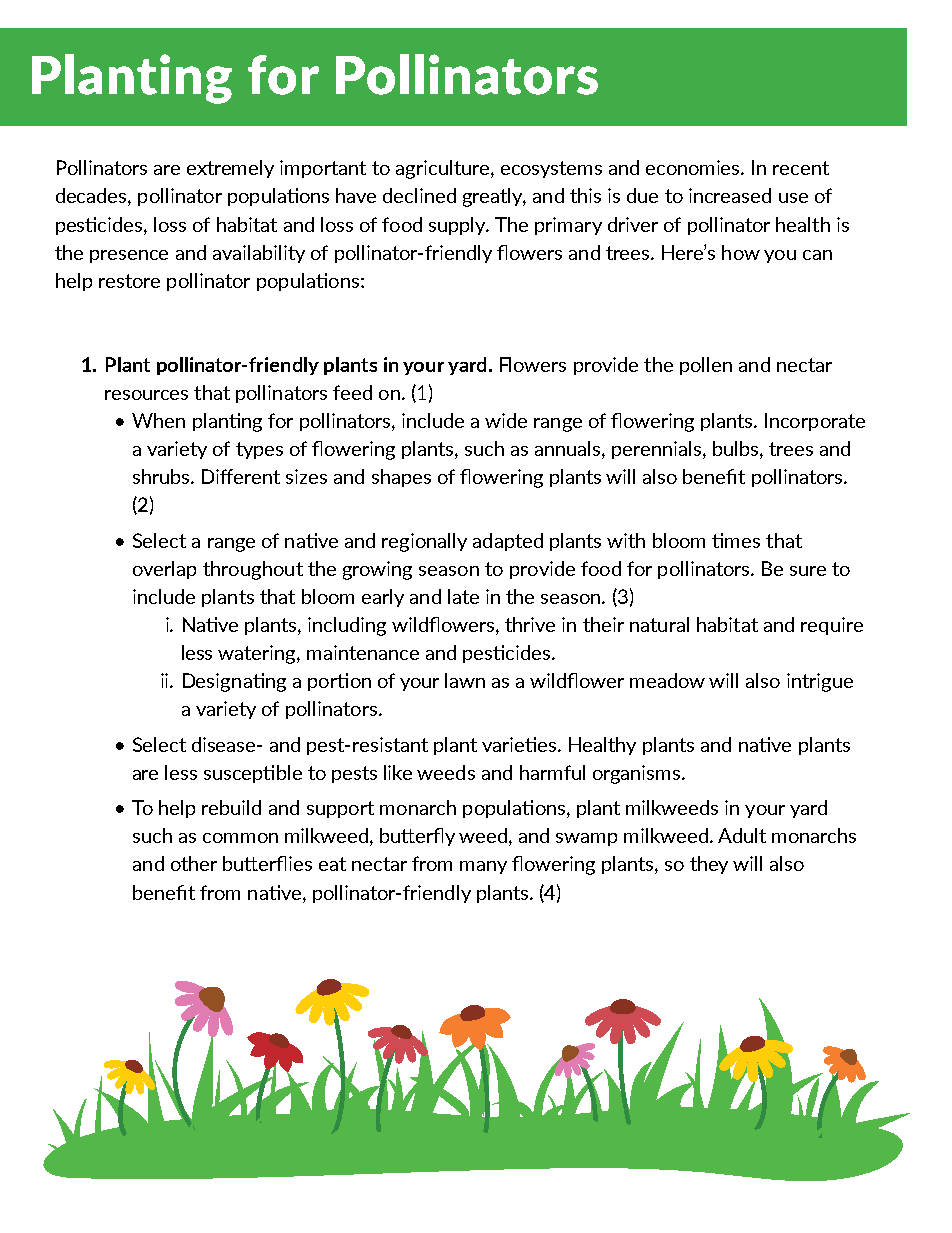 This screenshot has height=1233, width=952. I want to click on natural, so click(659, 624).
